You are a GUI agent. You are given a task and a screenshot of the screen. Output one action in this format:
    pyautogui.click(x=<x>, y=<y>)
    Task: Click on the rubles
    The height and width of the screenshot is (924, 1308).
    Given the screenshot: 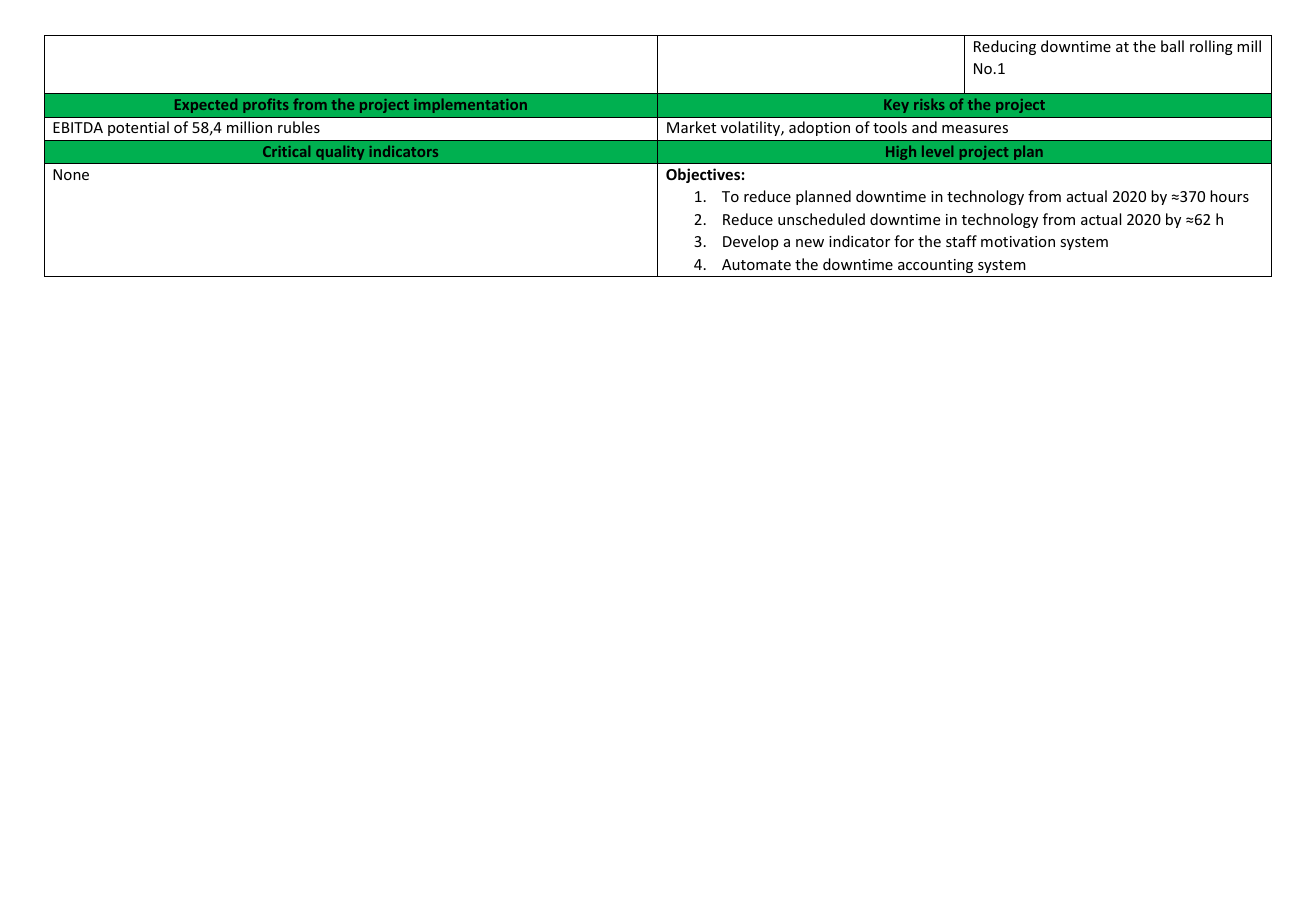 What is the action you would take?
    pyautogui.click(x=299, y=127)
